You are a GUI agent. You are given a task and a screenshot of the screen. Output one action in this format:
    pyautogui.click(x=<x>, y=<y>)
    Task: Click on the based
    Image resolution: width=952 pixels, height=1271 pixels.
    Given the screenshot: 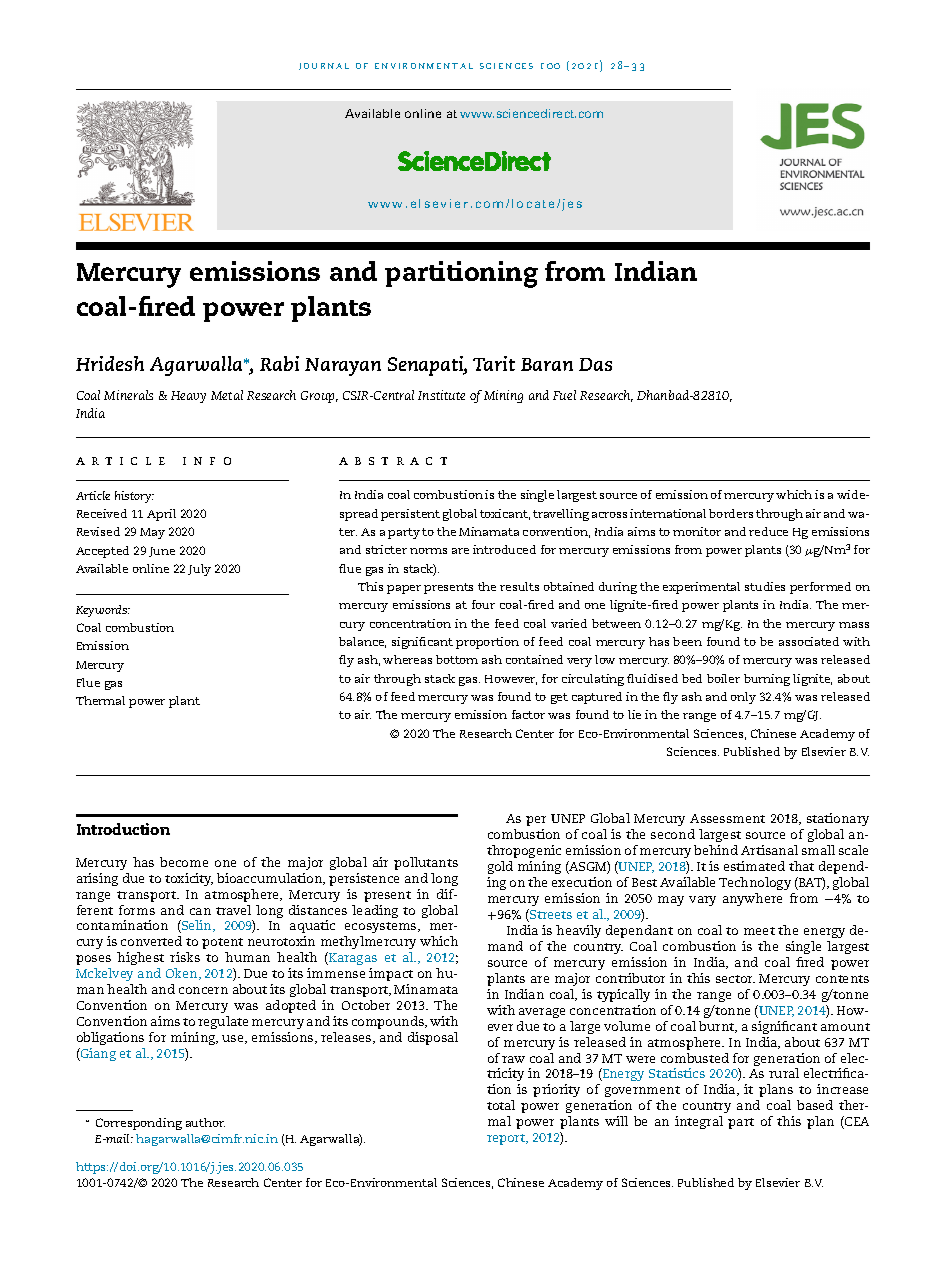 What is the action you would take?
    pyautogui.click(x=815, y=1105)
